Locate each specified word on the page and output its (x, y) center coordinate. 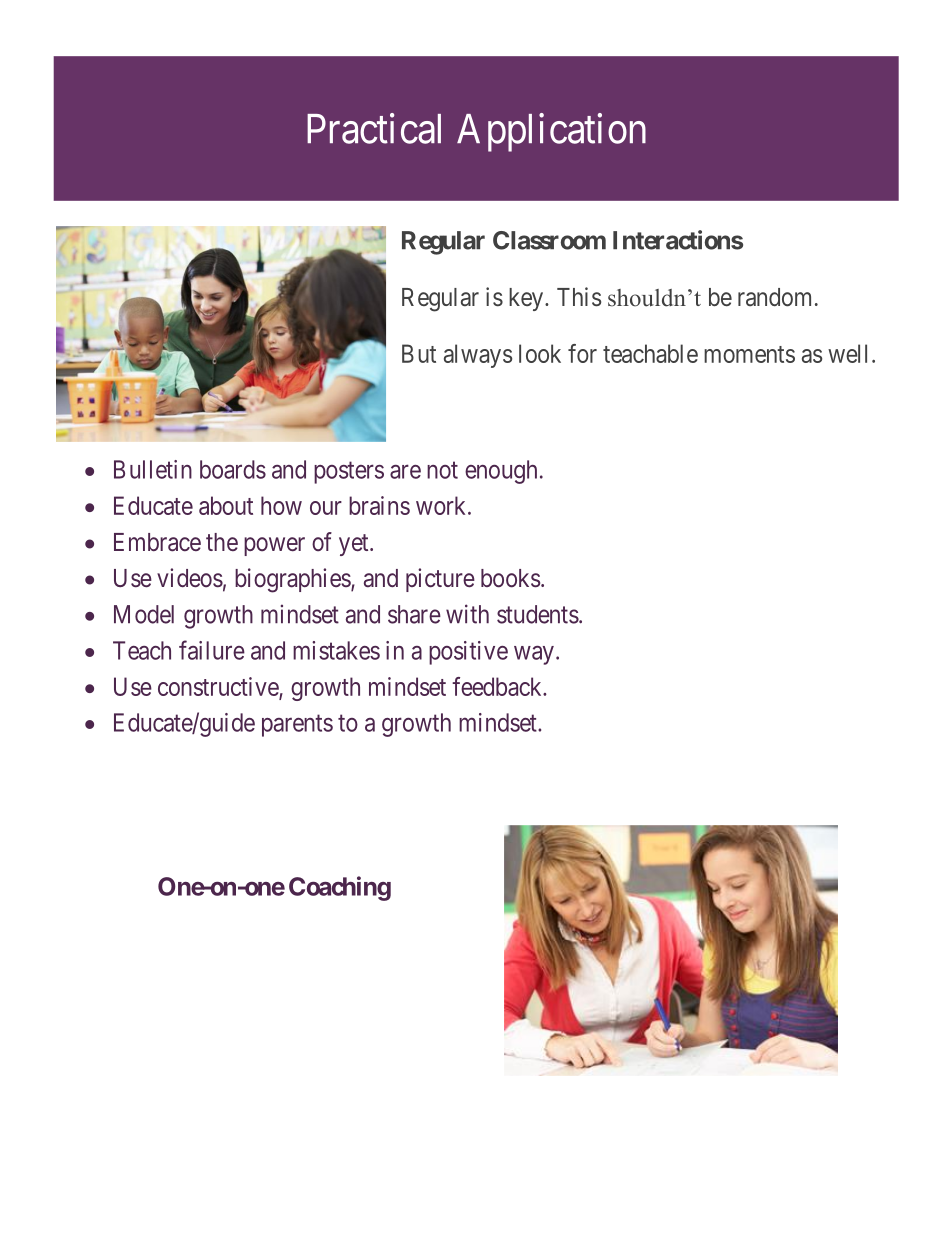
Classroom (549, 240)
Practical (374, 128)
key (527, 299)
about (226, 505)
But (419, 353)
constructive (219, 688)
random (774, 297)
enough (501, 472)
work (442, 505)
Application (551, 132)
